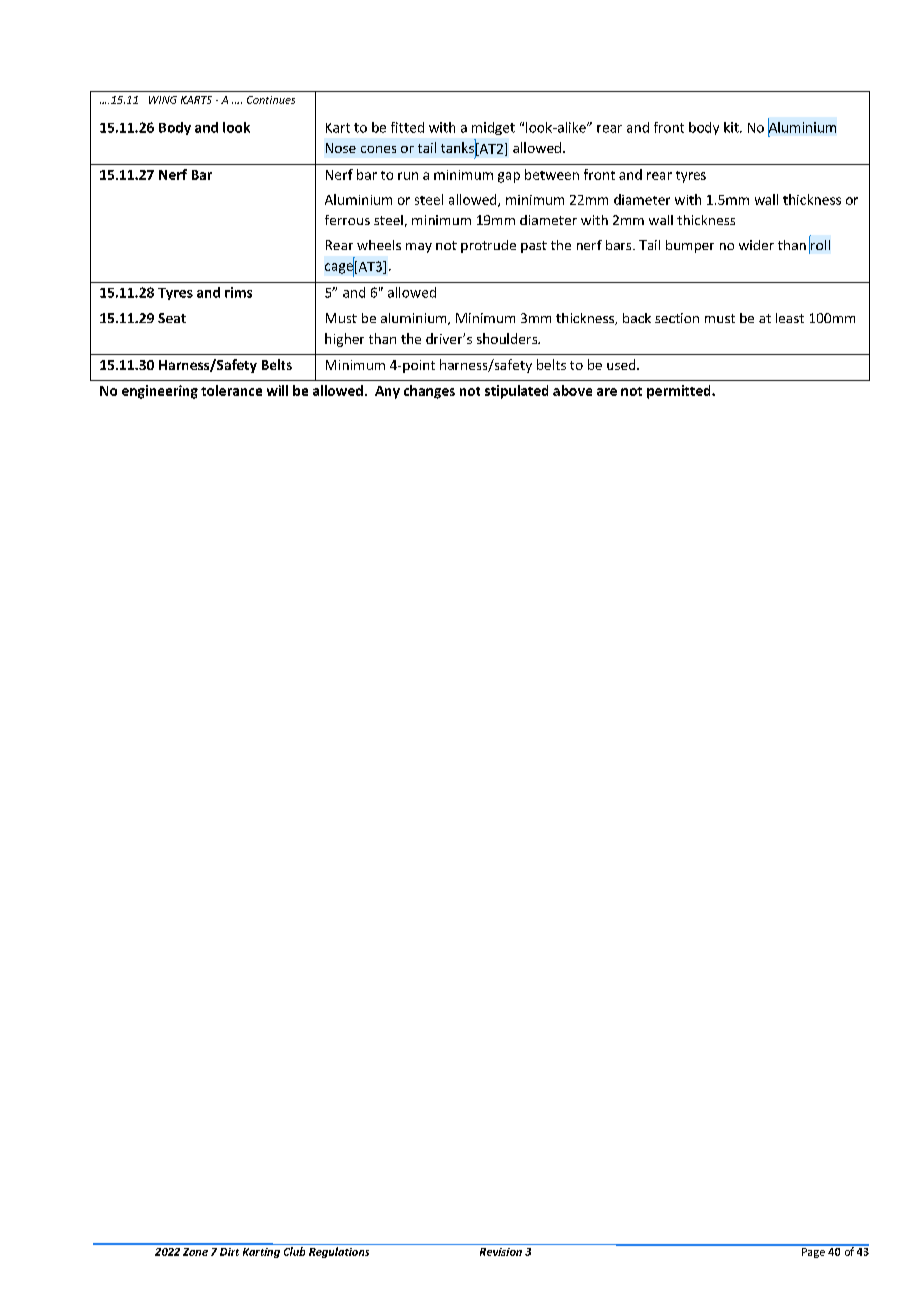 The image size is (924, 1308). I want to click on tolerance, so click(231, 390).
